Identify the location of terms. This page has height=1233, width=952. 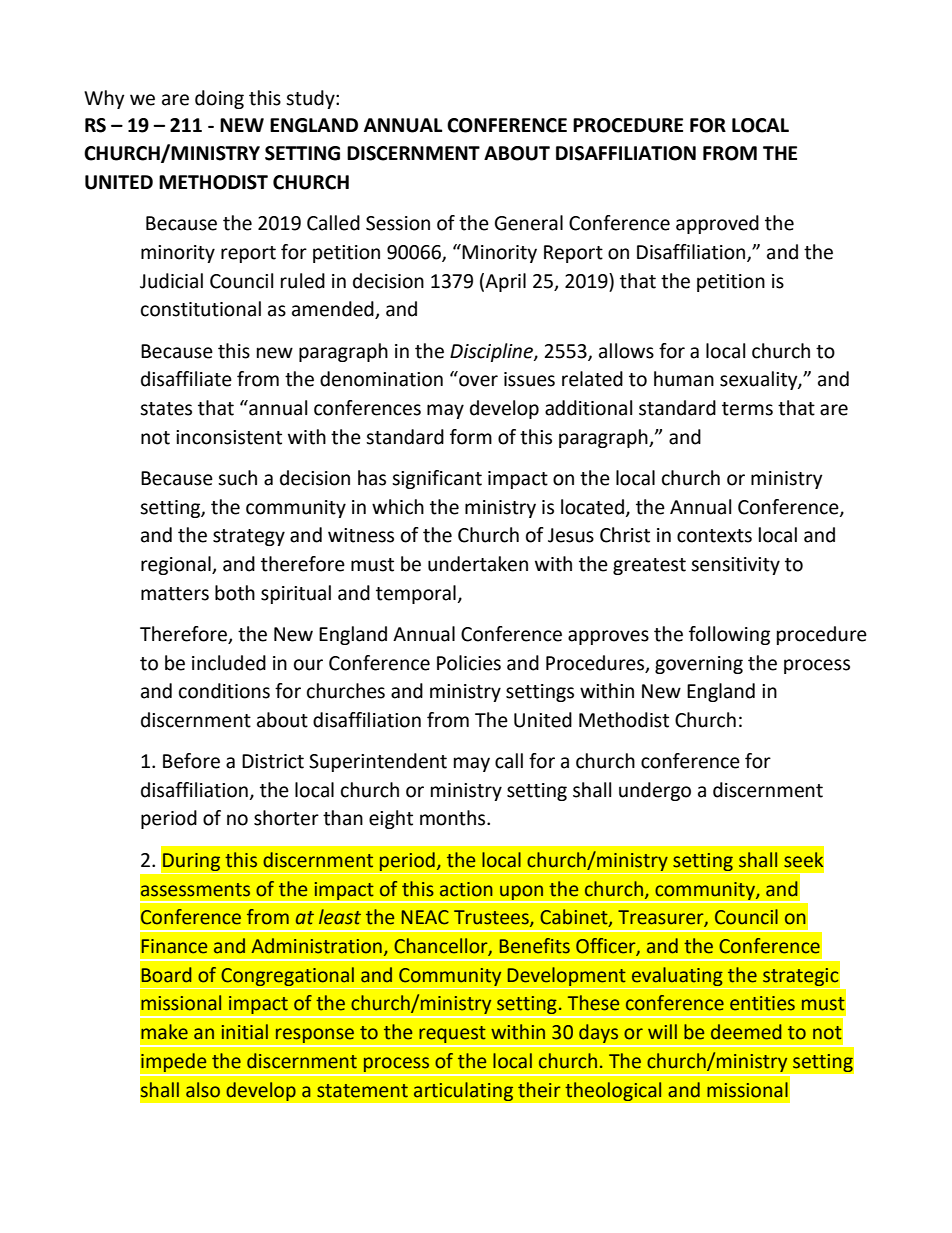
(747, 409).
